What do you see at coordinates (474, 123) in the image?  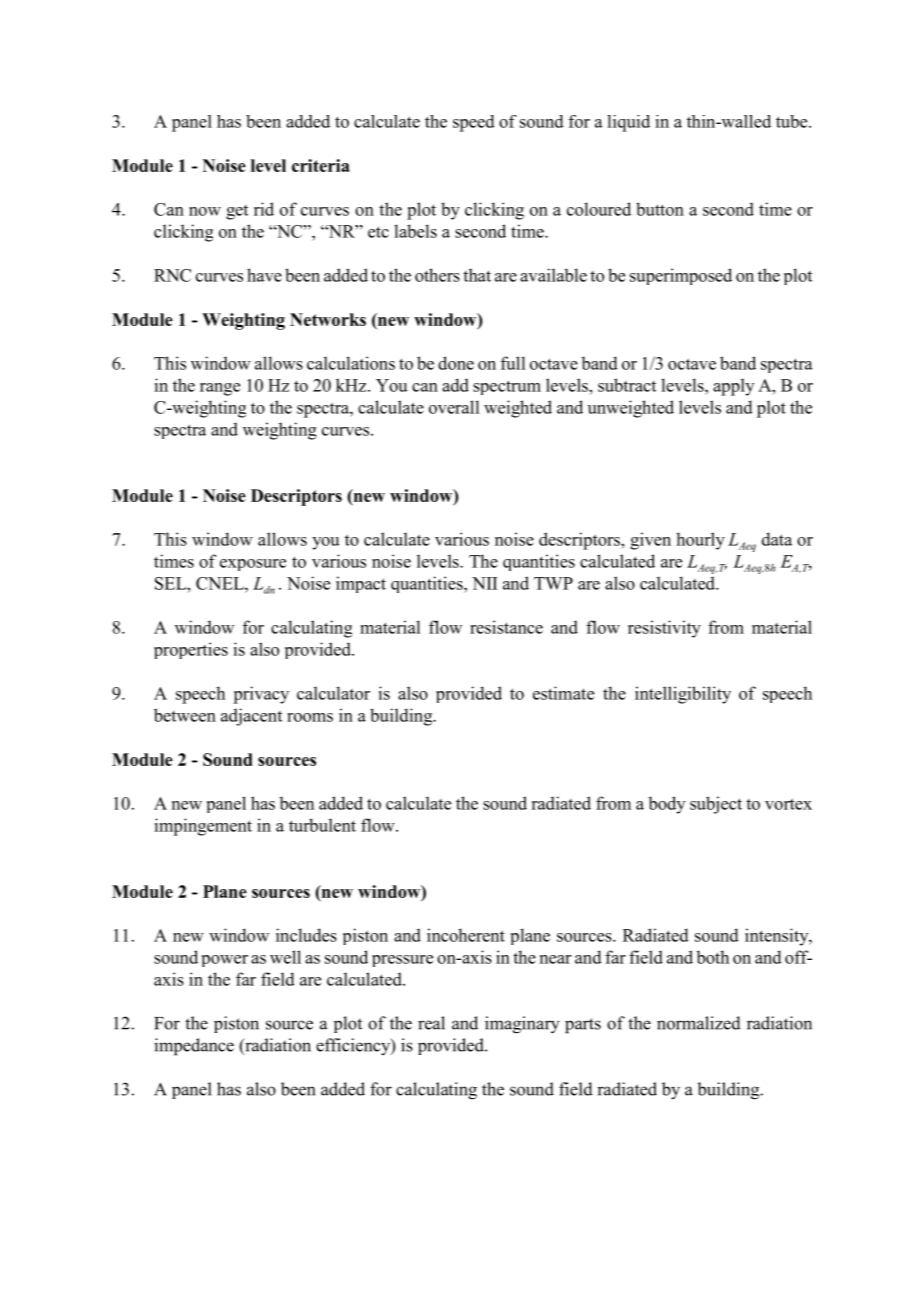 I see `speed` at bounding box center [474, 123].
